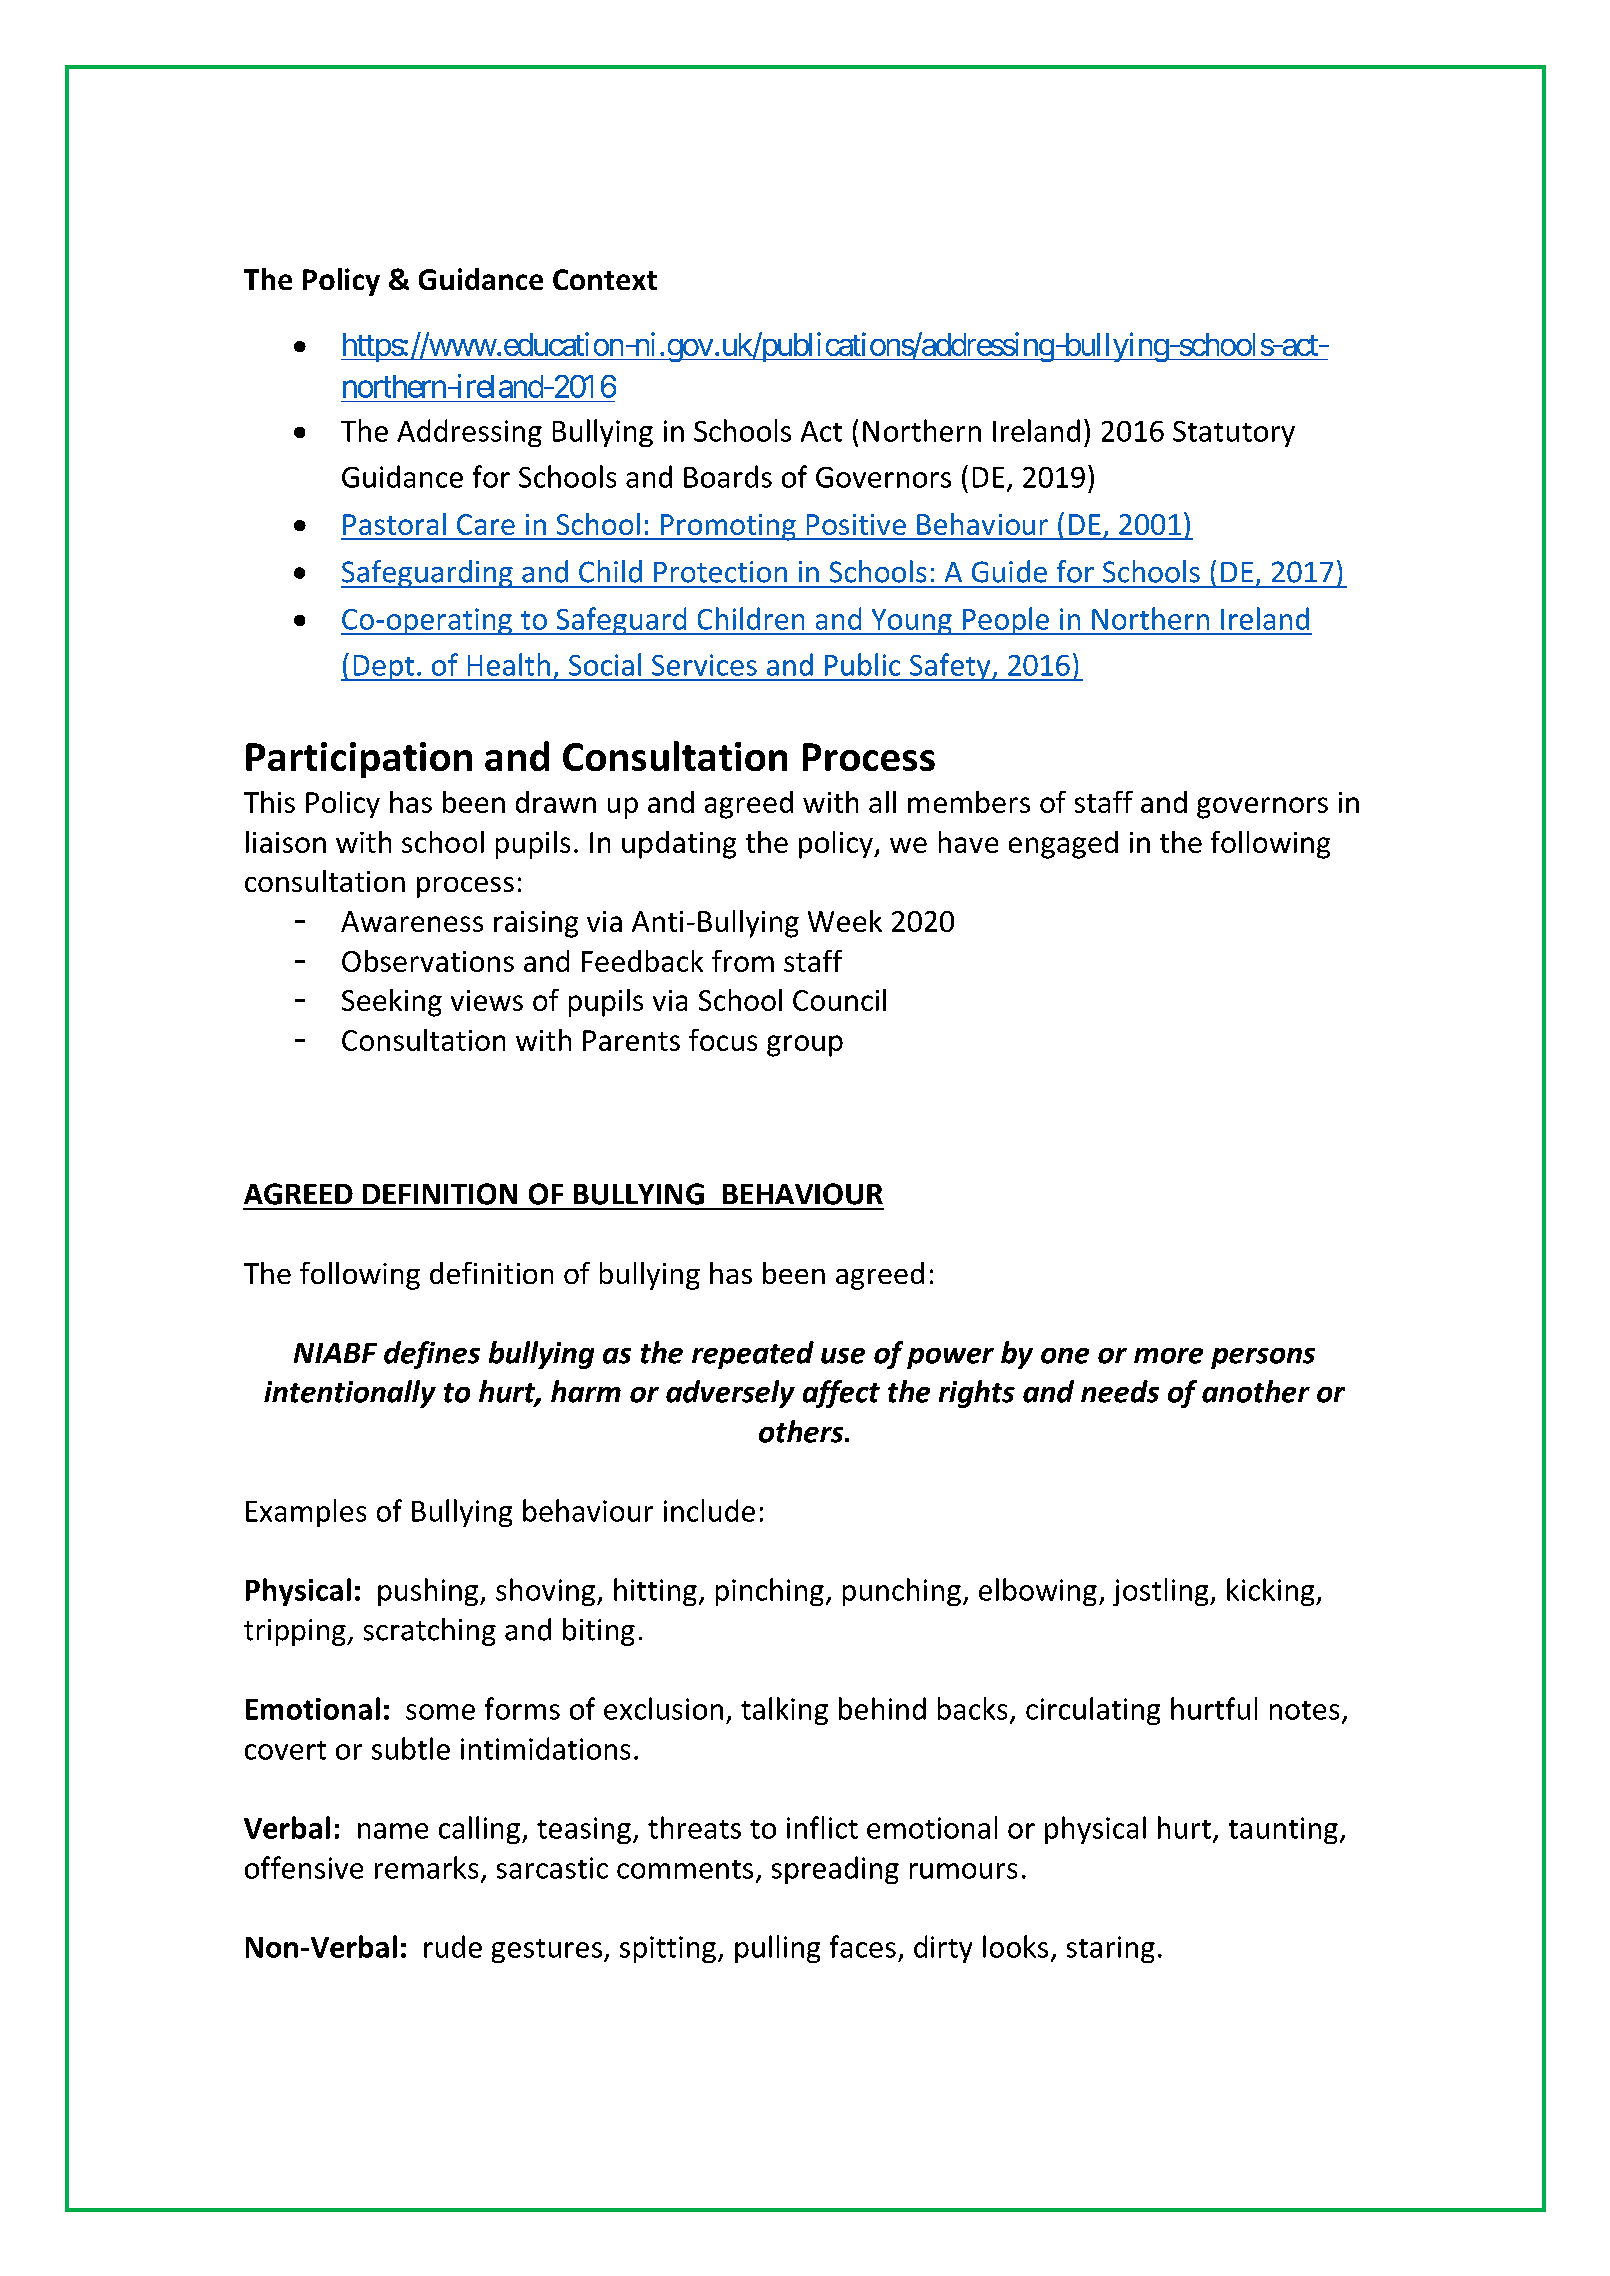 The height and width of the screenshot is (2276, 1610). What do you see at coordinates (426, 1867) in the screenshot?
I see `remarks` at bounding box center [426, 1867].
